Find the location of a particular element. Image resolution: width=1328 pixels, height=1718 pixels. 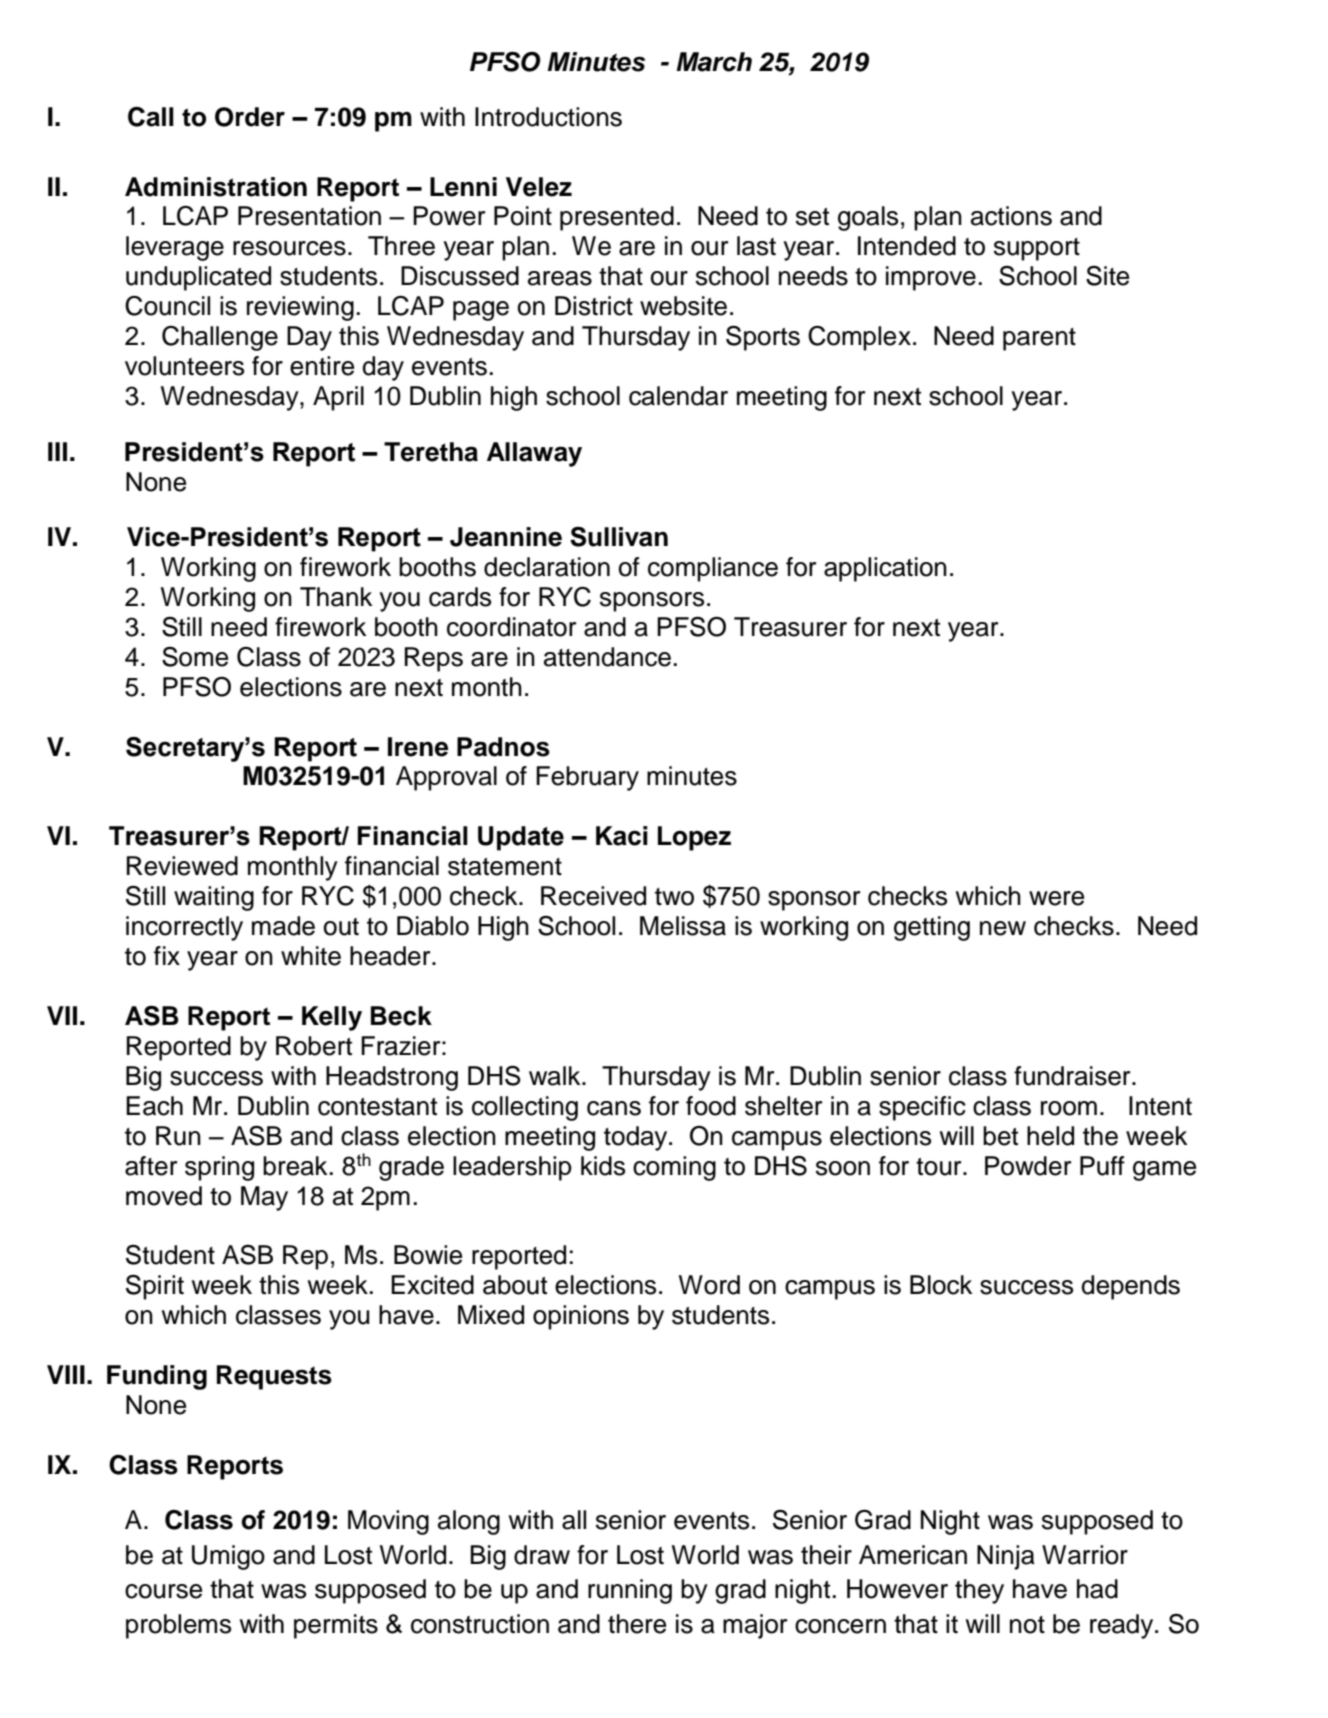

were is located at coordinates (1056, 898).
